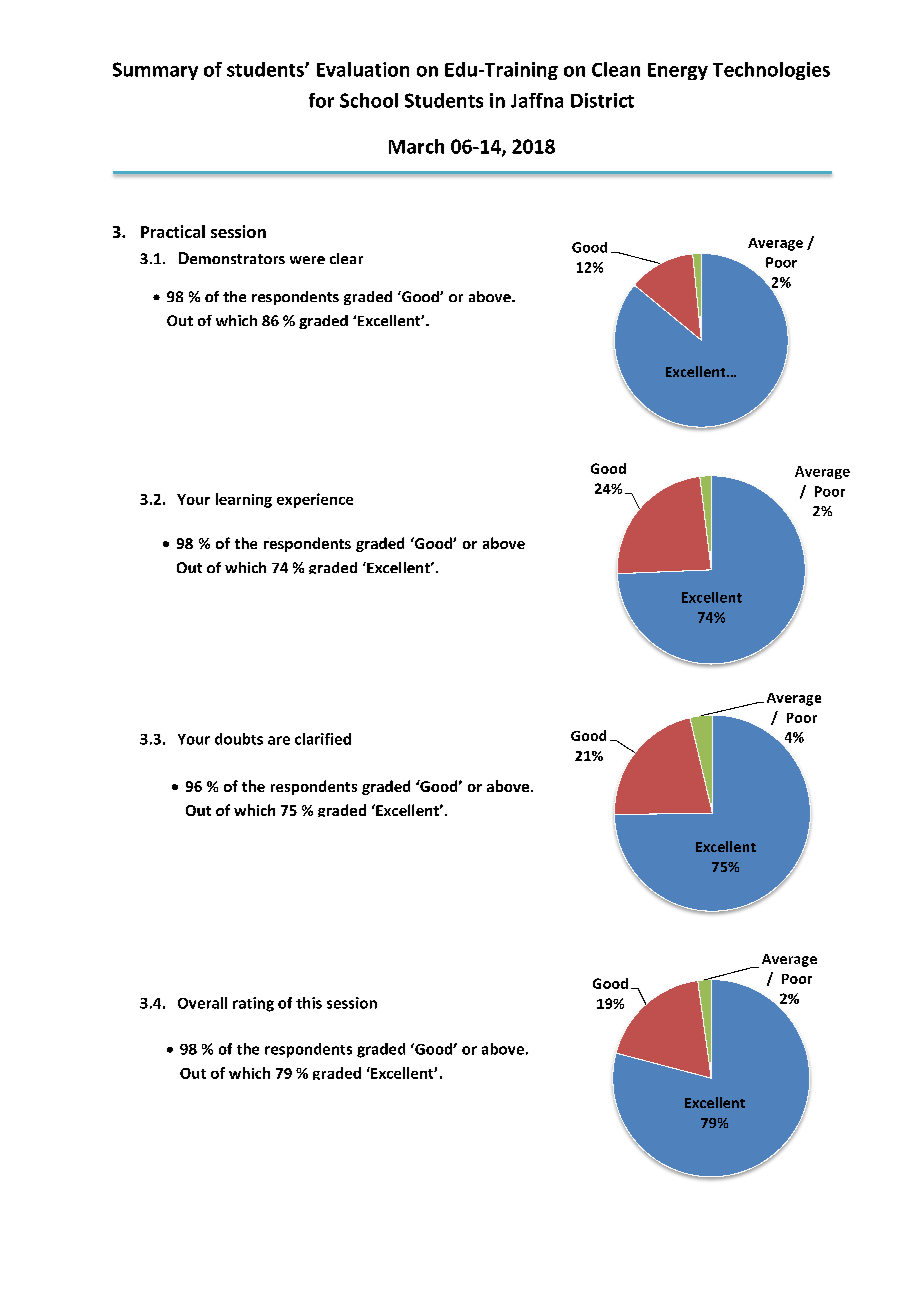  I want to click on learning, so click(244, 500).
